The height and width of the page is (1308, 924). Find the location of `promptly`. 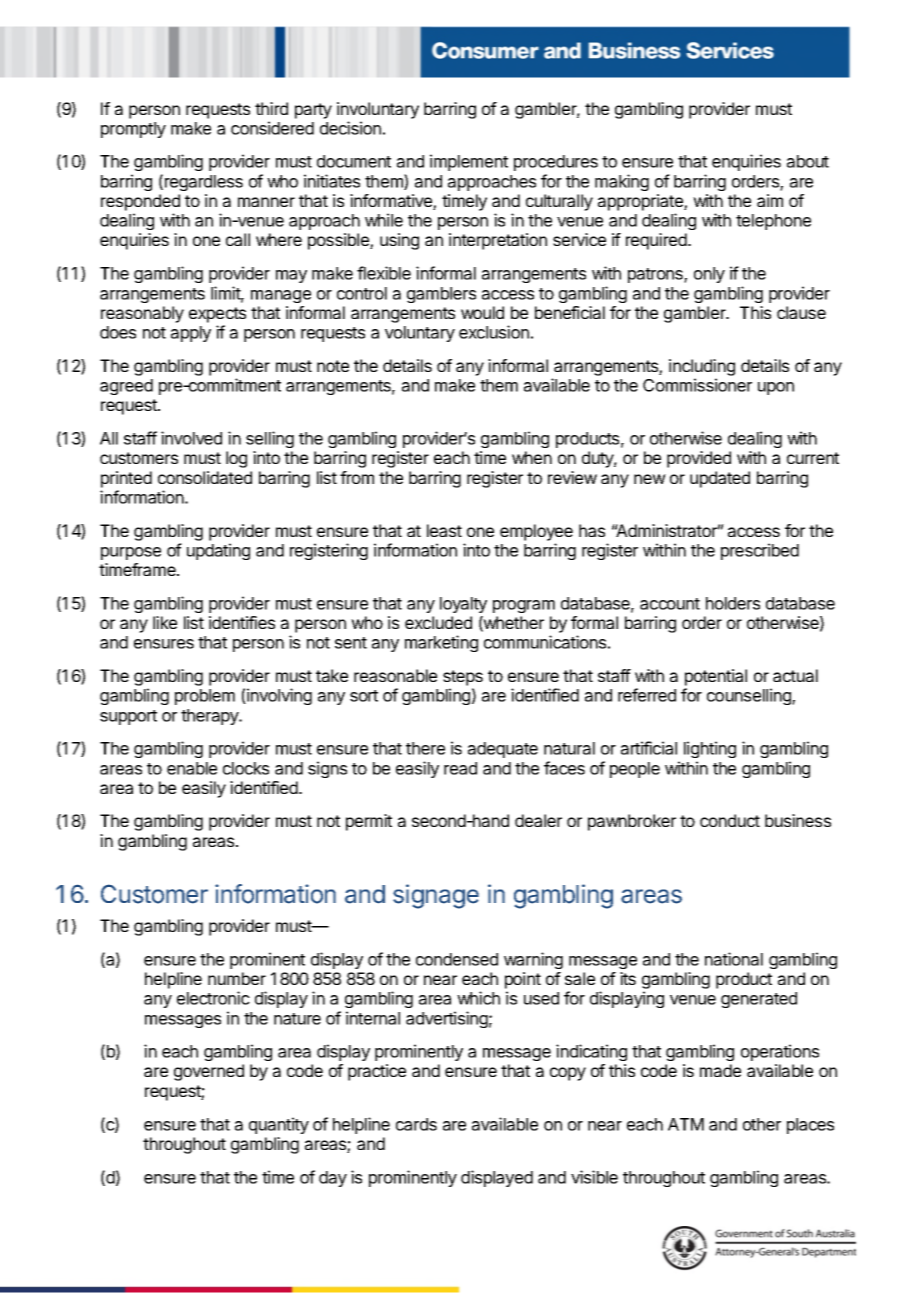

promptly is located at coordinates (133, 130).
